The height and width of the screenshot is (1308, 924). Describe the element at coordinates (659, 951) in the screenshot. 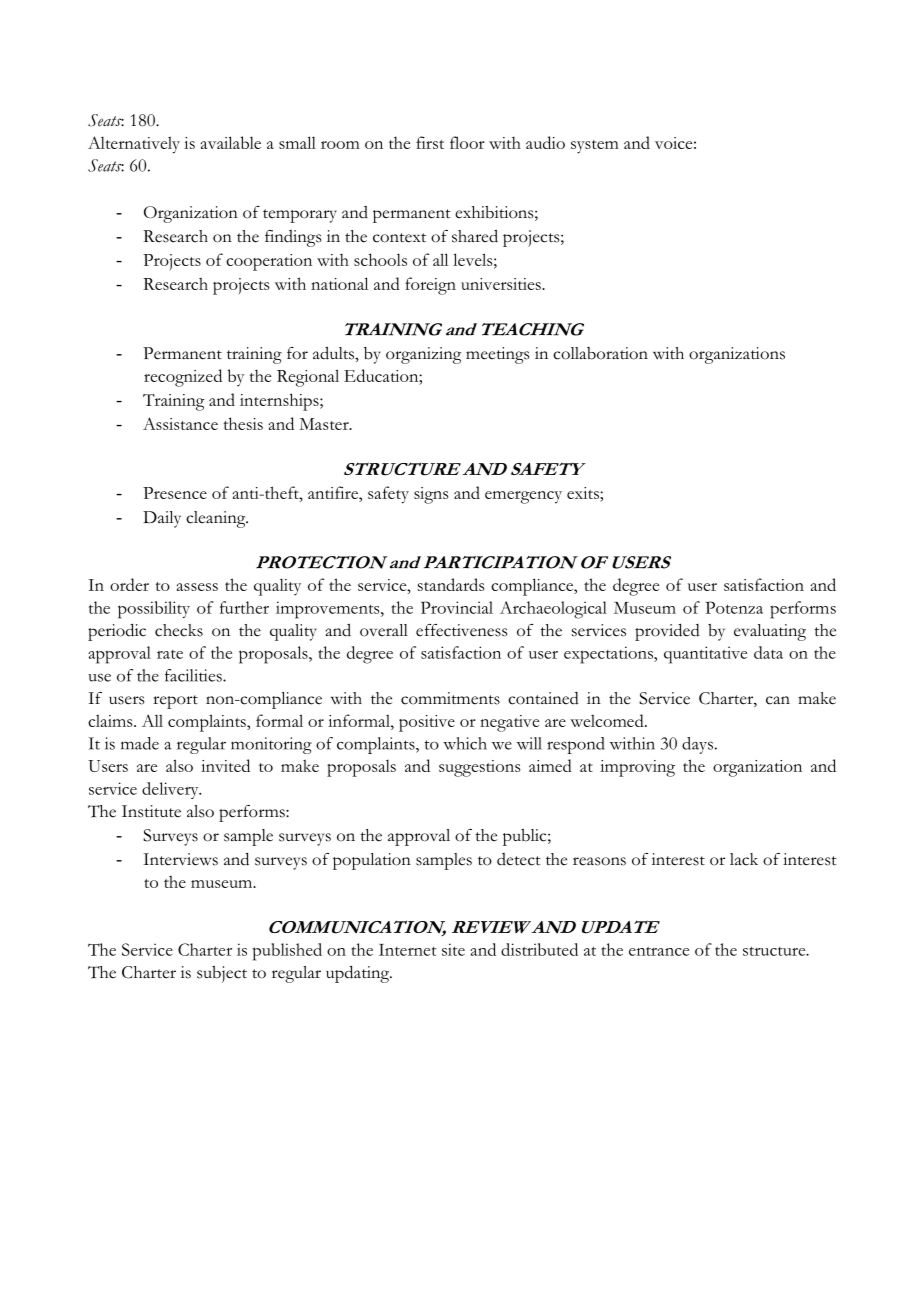

I see `entrance` at that location.
